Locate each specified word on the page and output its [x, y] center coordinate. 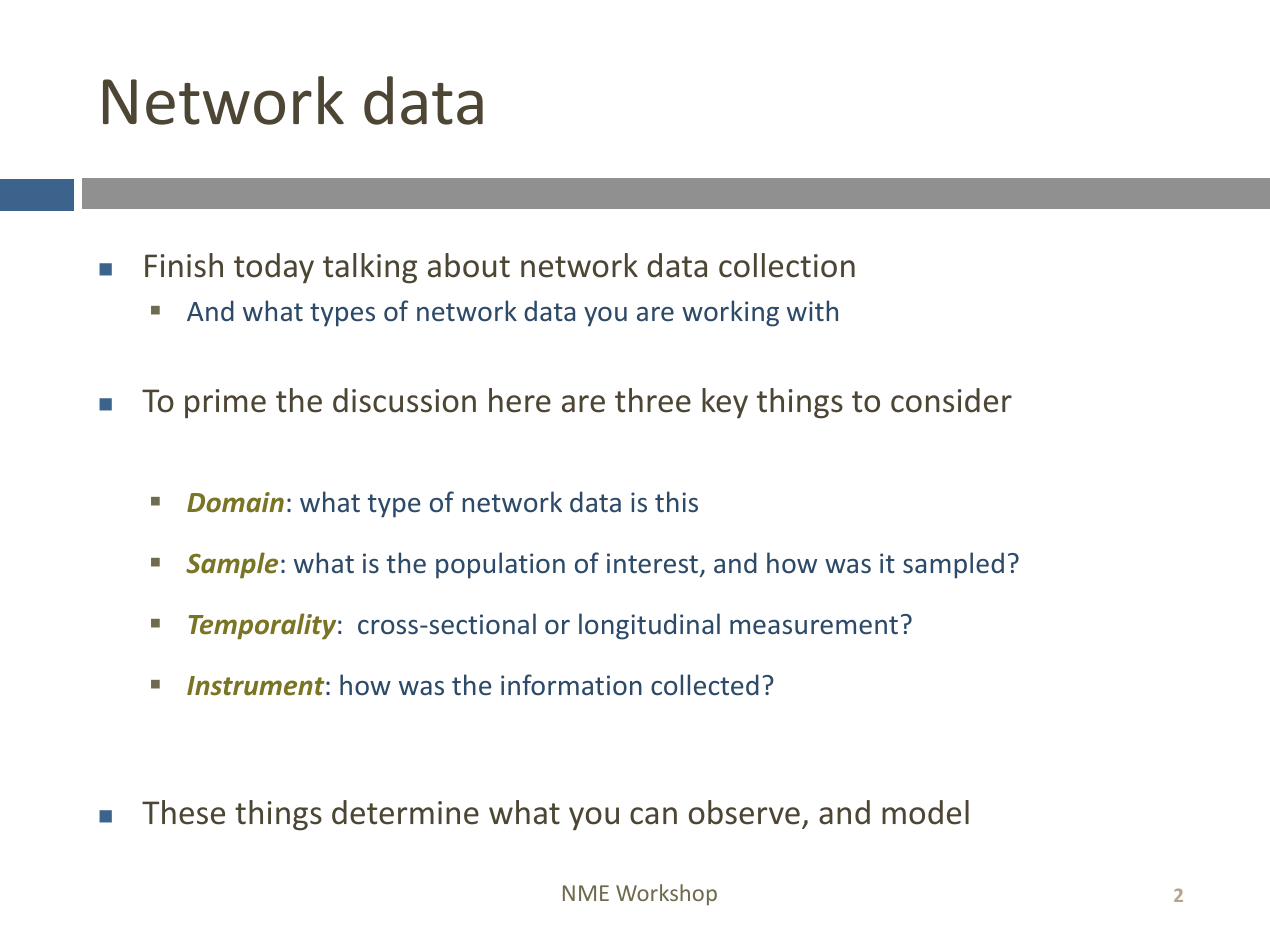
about [469, 265]
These [183, 812]
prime [225, 404]
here [520, 400]
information [571, 684]
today [274, 268]
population [500, 565]
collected [705, 684]
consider [951, 400]
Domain [235, 502]
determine [405, 812]
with [812, 310]
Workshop [666, 895]
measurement [814, 625]
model [925, 812]
